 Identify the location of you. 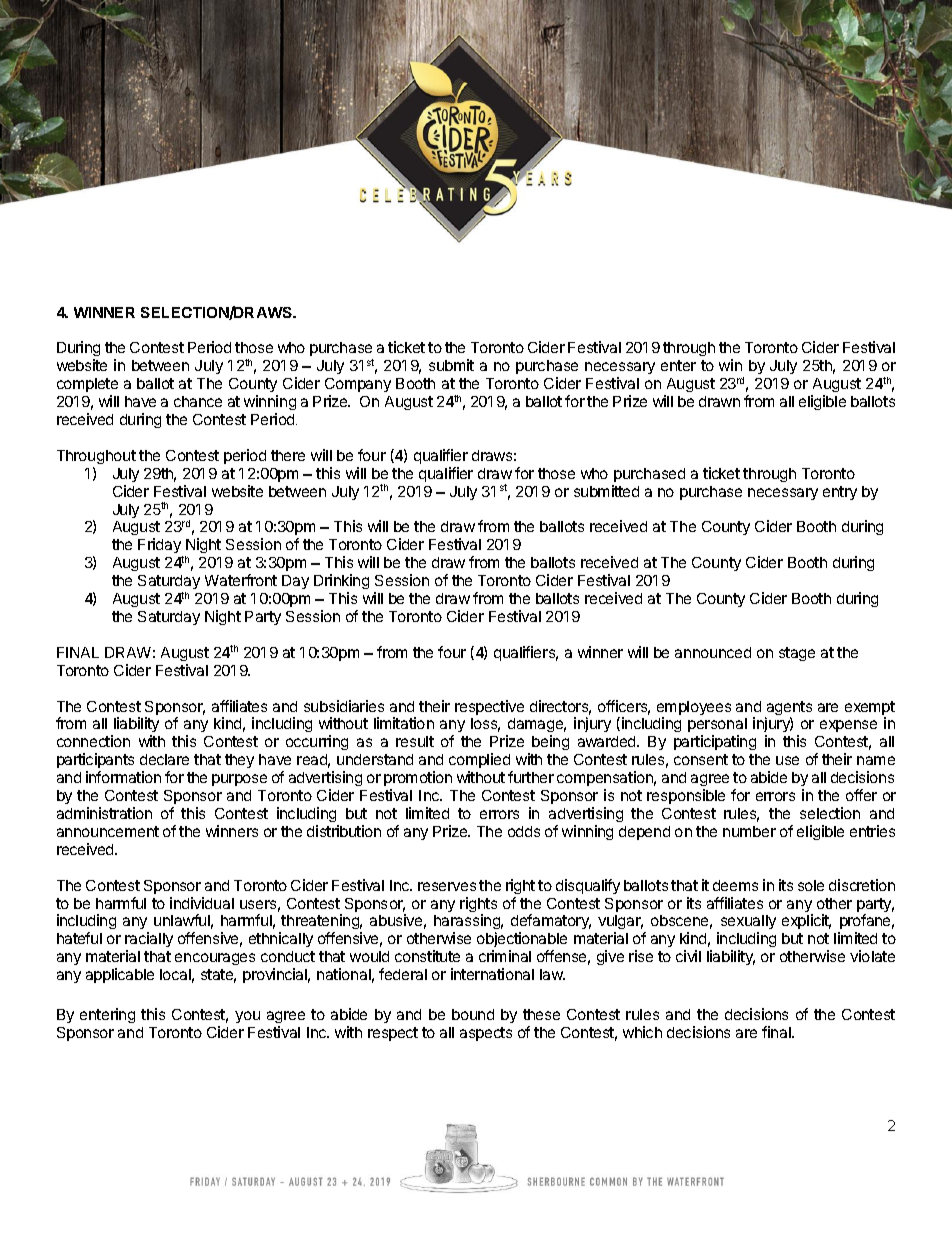
(247, 1017).
